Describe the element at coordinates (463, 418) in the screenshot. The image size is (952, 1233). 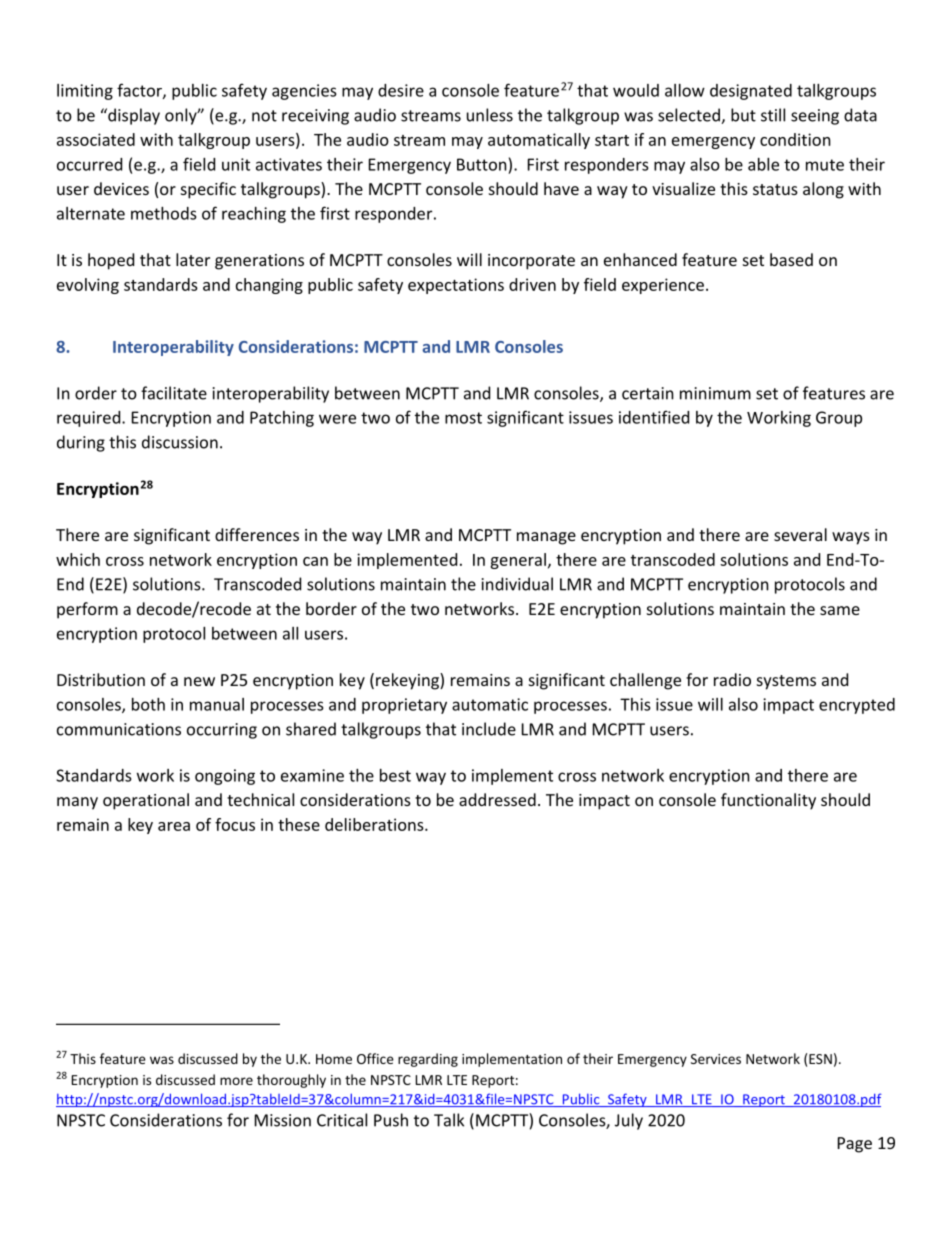
I see `most` at that location.
